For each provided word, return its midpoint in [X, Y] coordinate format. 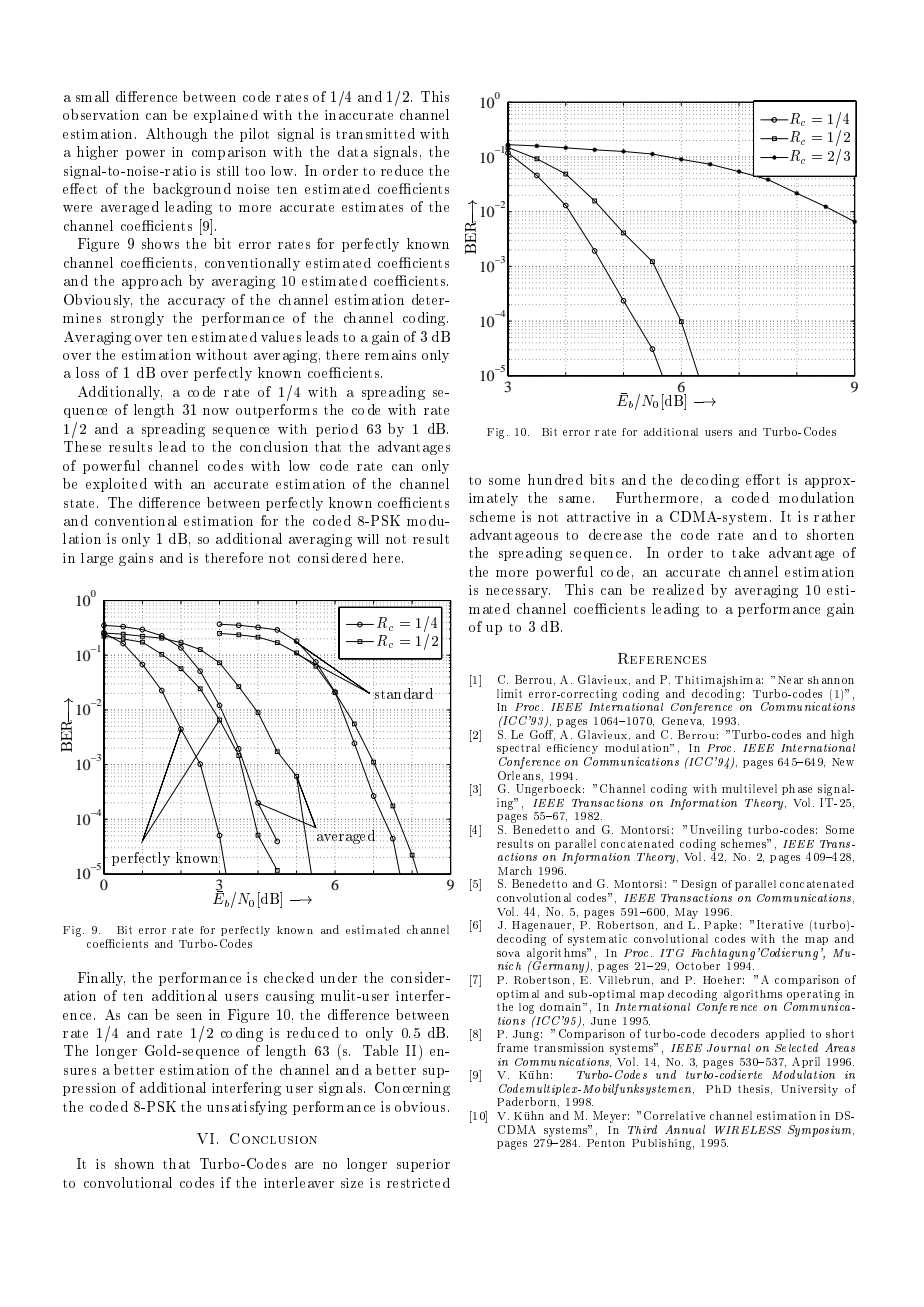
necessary [518, 593]
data [353, 151]
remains [390, 355]
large [97, 559]
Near [790, 680]
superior [423, 1165]
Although [176, 135]
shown [134, 1163]
